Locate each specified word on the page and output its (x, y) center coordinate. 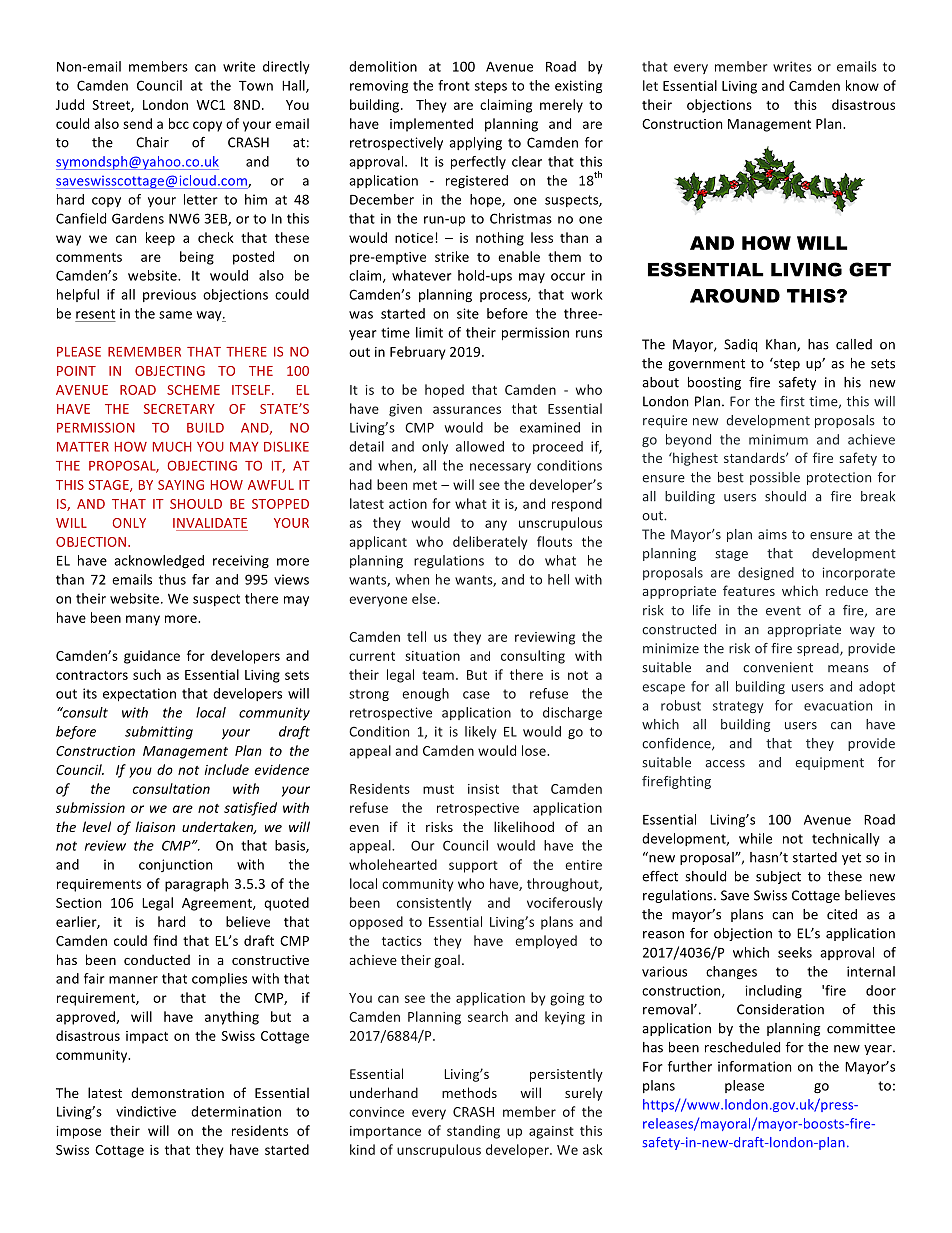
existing (578, 87)
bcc (179, 123)
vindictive (146, 1111)
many (143, 620)
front (454, 85)
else (425, 598)
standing (473, 1132)
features (749, 590)
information (754, 1066)
